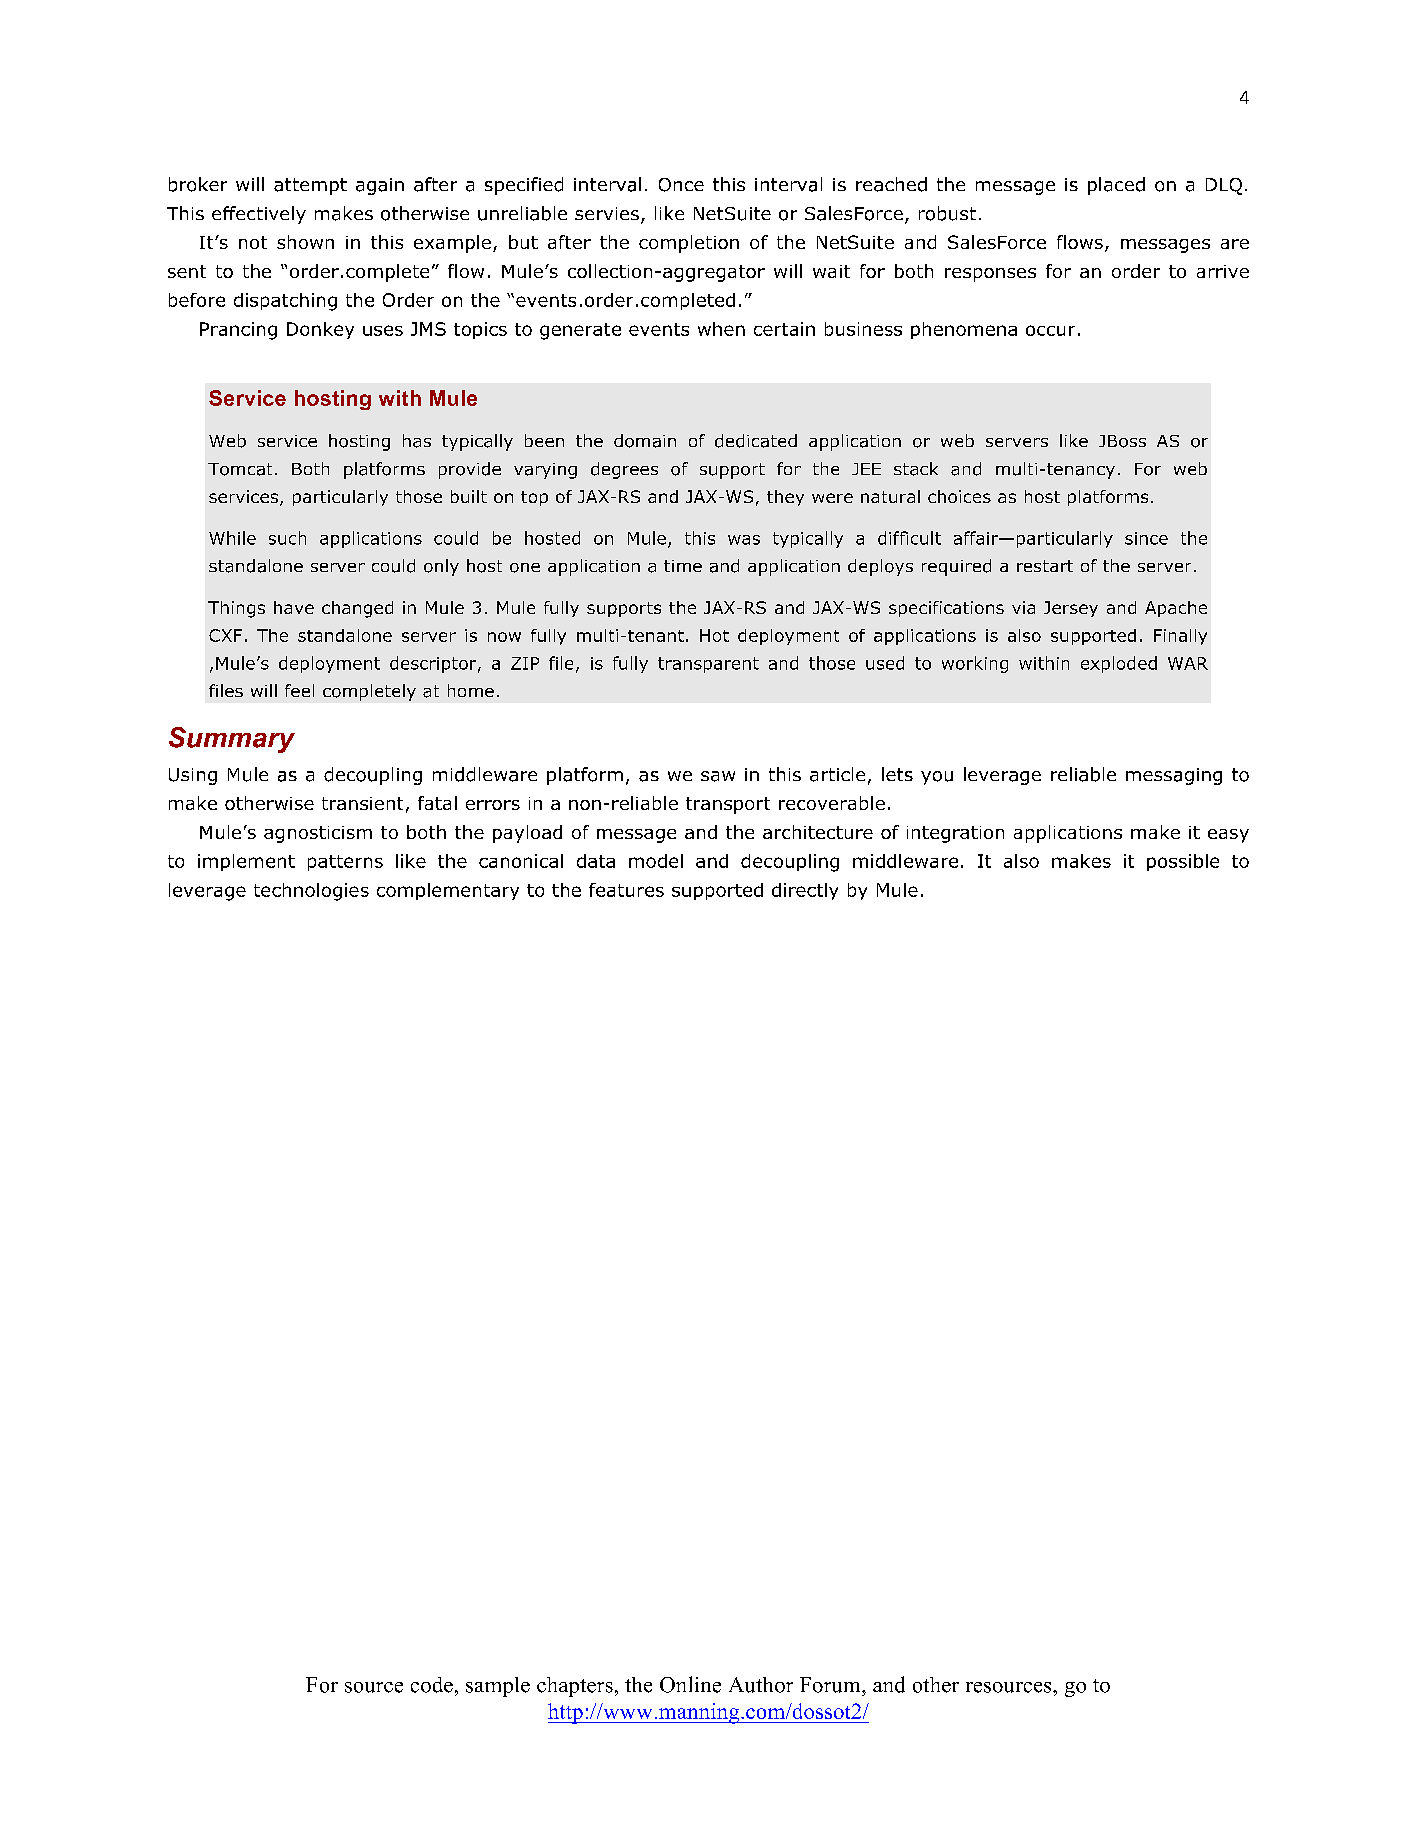 The width and height of the document is (1416, 1833). I want to click on Forum, so click(831, 1685).
